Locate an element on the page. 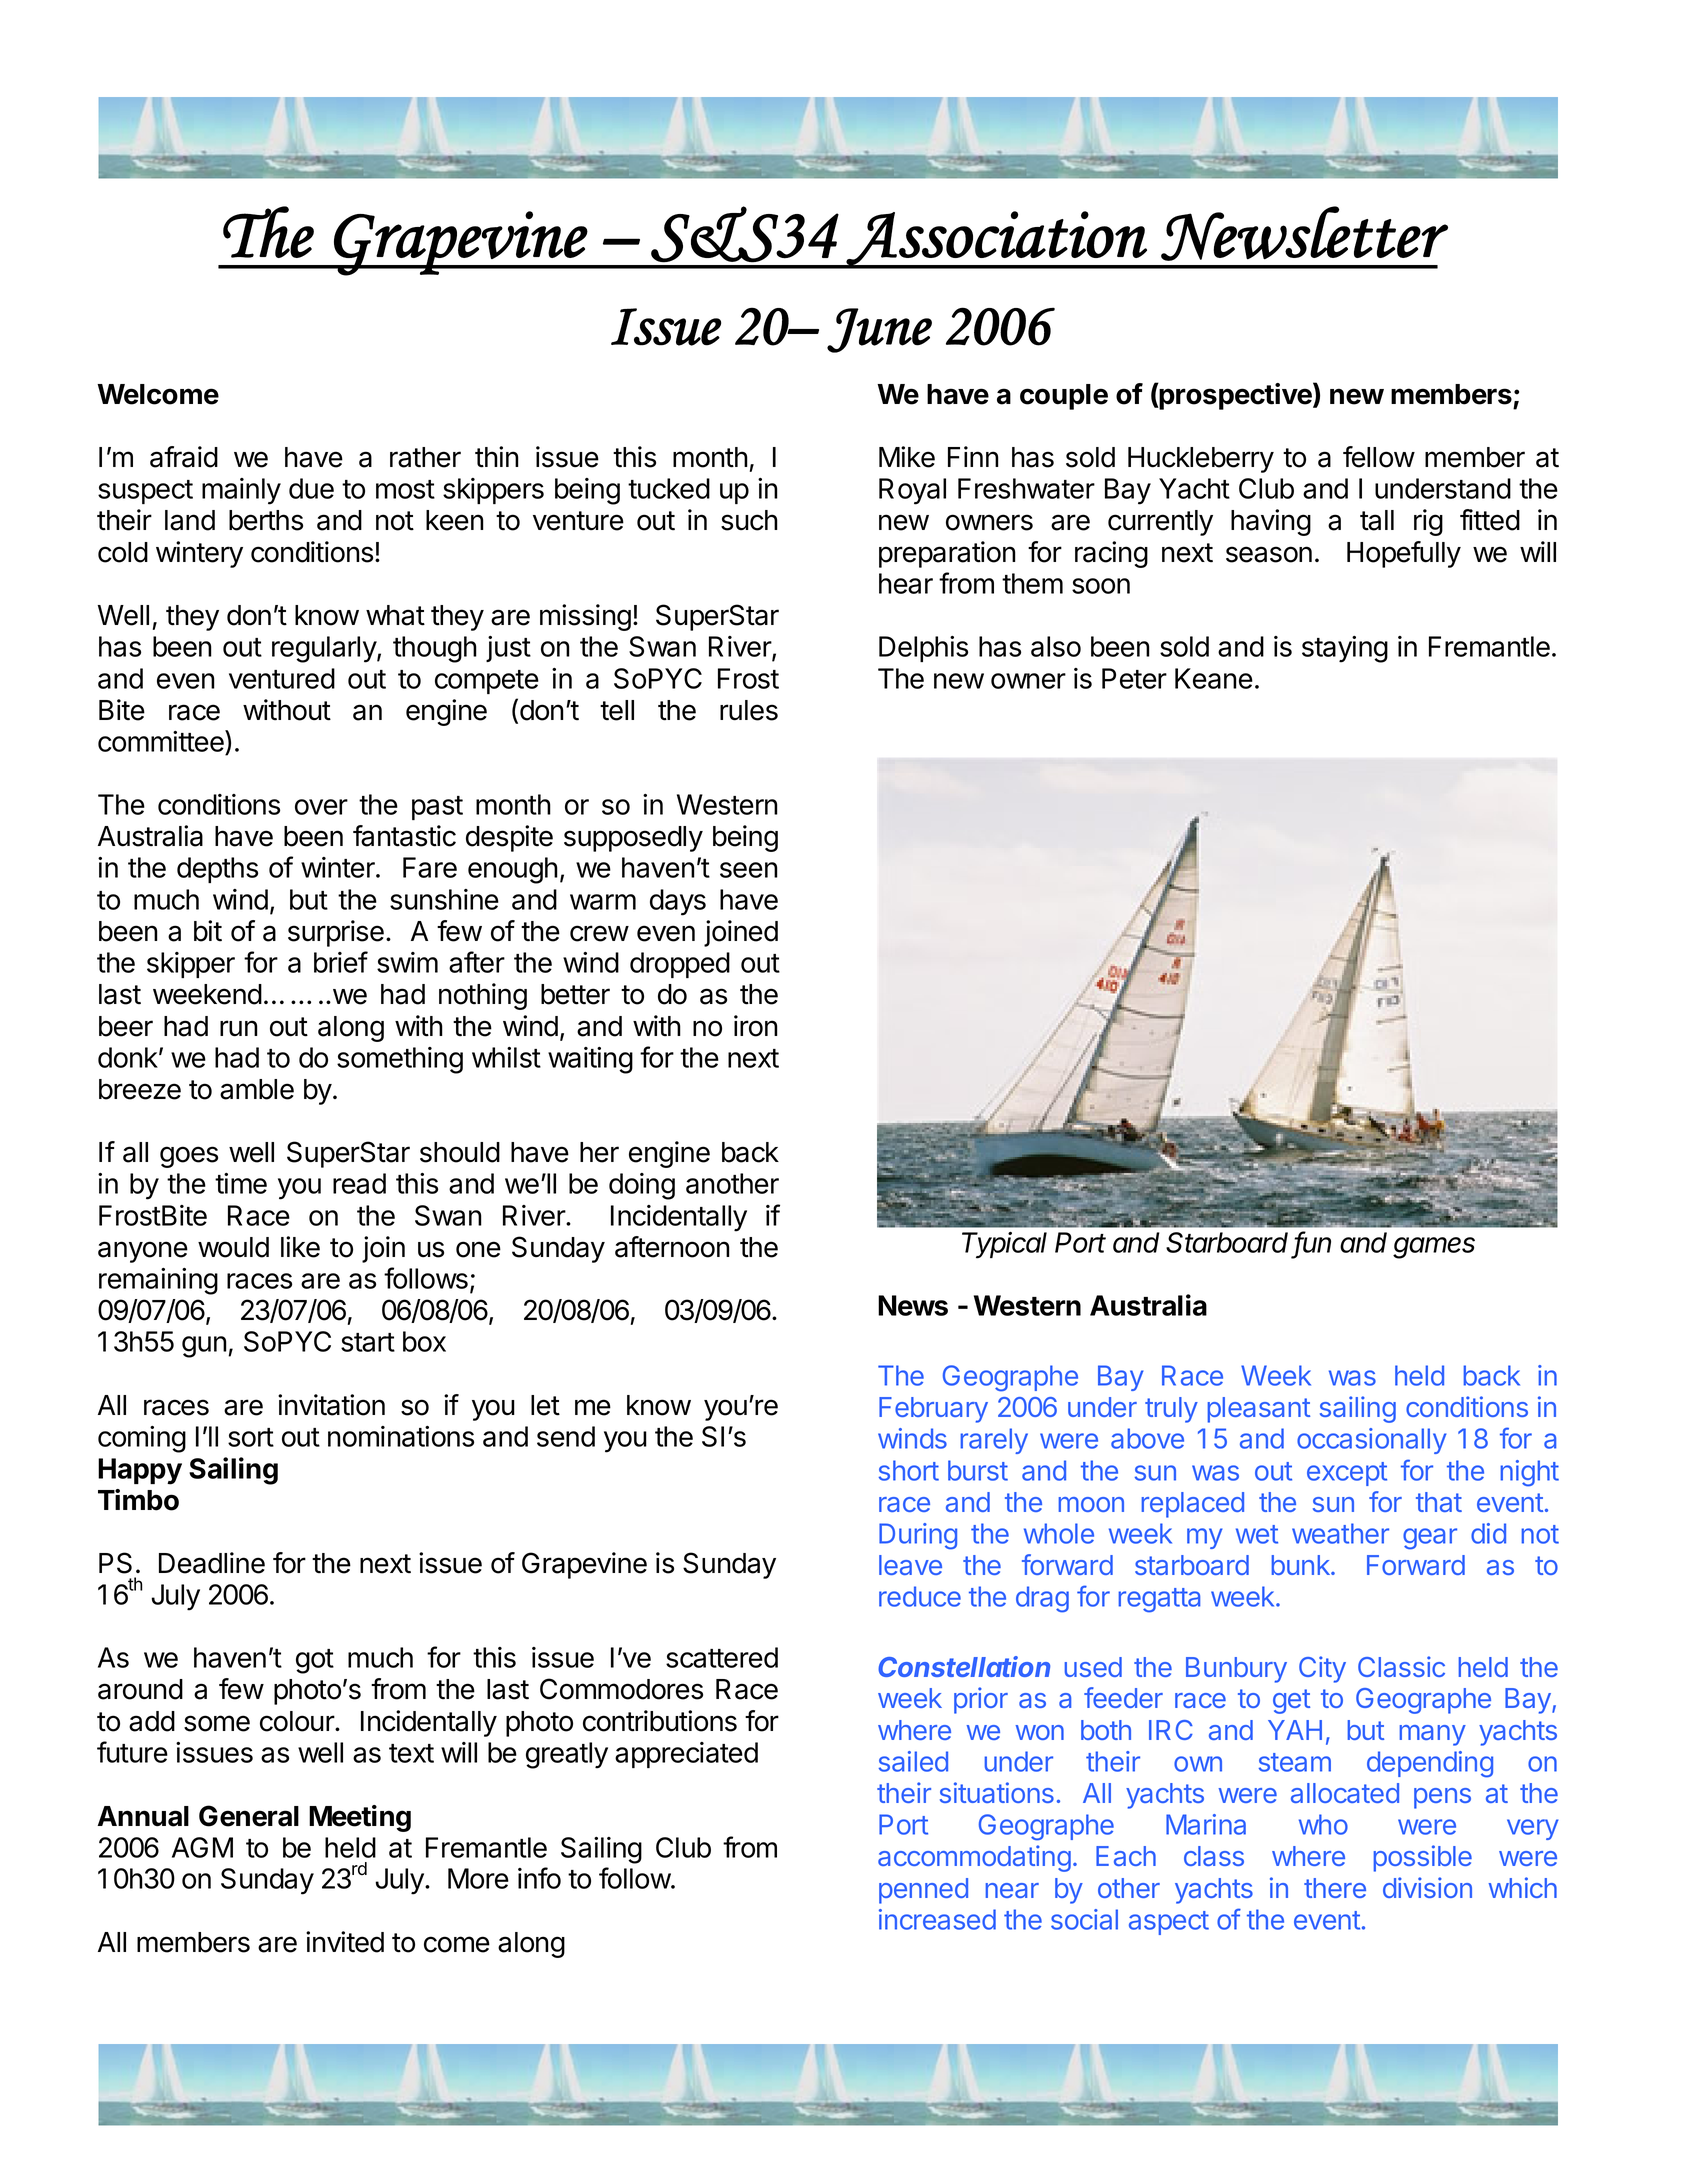 This document has width=1682, height=2176. weather is located at coordinates (1340, 1533).
